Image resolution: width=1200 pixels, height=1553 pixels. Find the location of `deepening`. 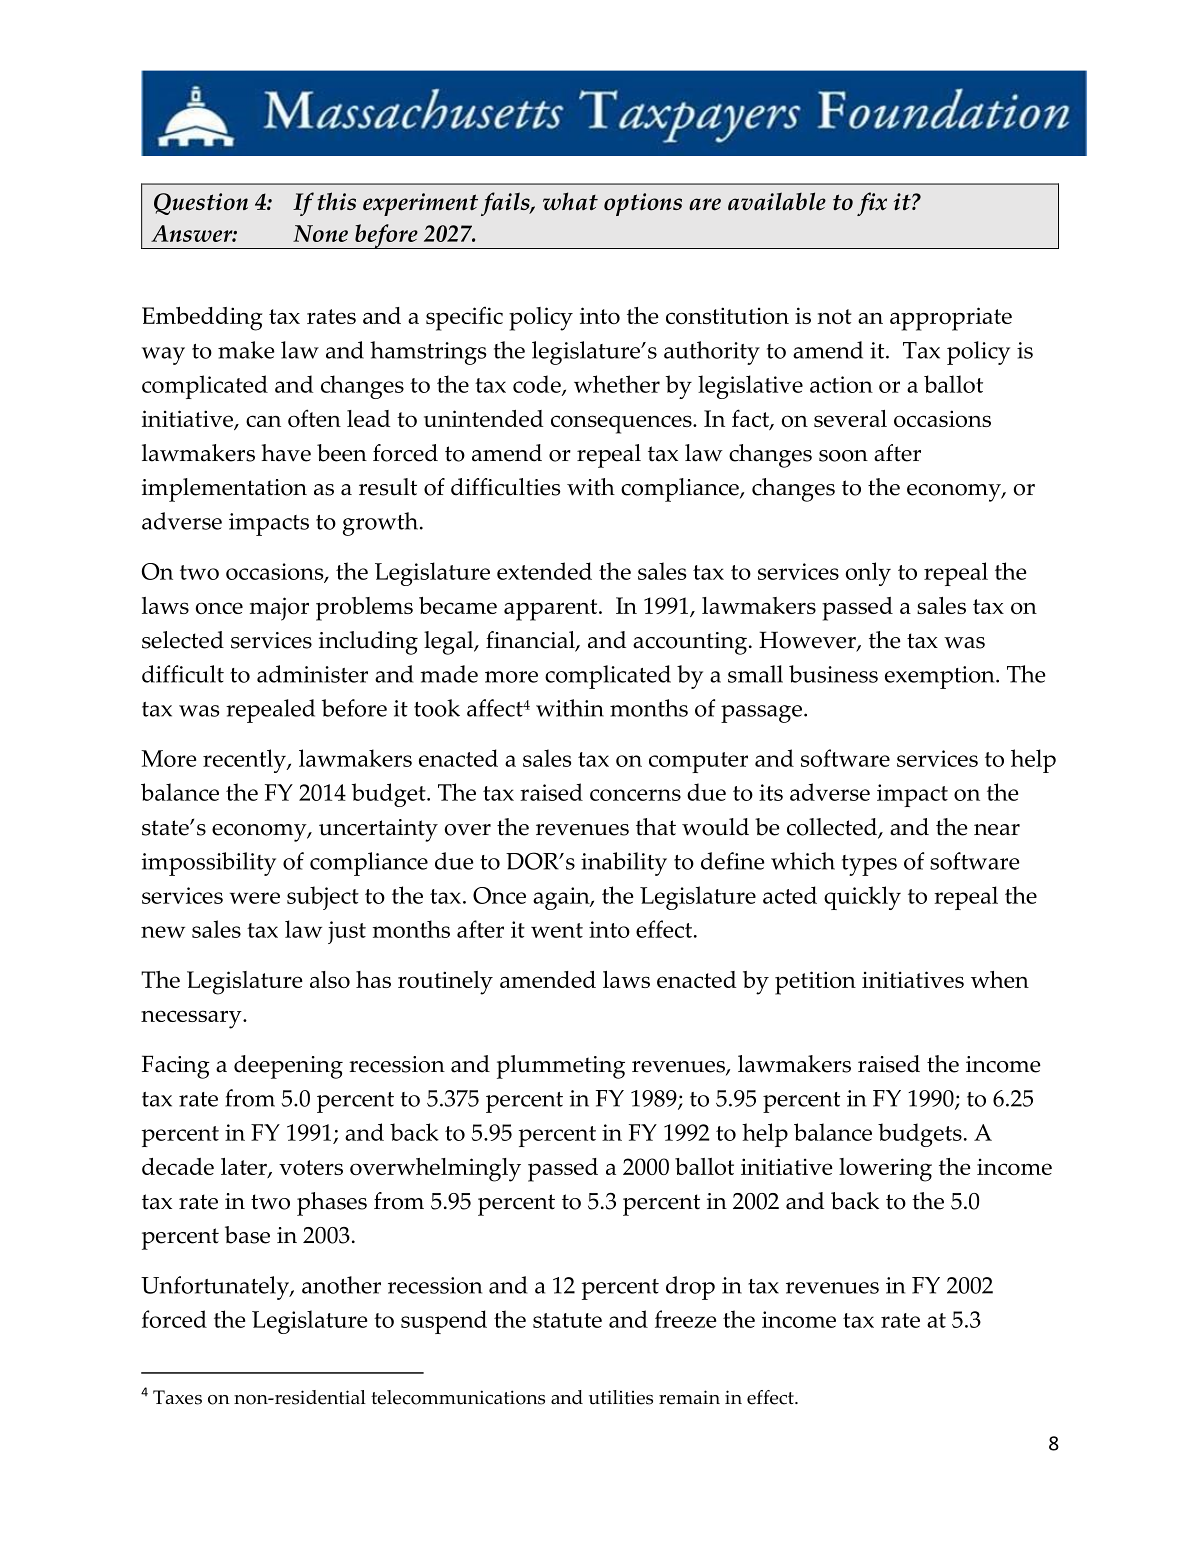

deepening is located at coordinates (288, 1067).
